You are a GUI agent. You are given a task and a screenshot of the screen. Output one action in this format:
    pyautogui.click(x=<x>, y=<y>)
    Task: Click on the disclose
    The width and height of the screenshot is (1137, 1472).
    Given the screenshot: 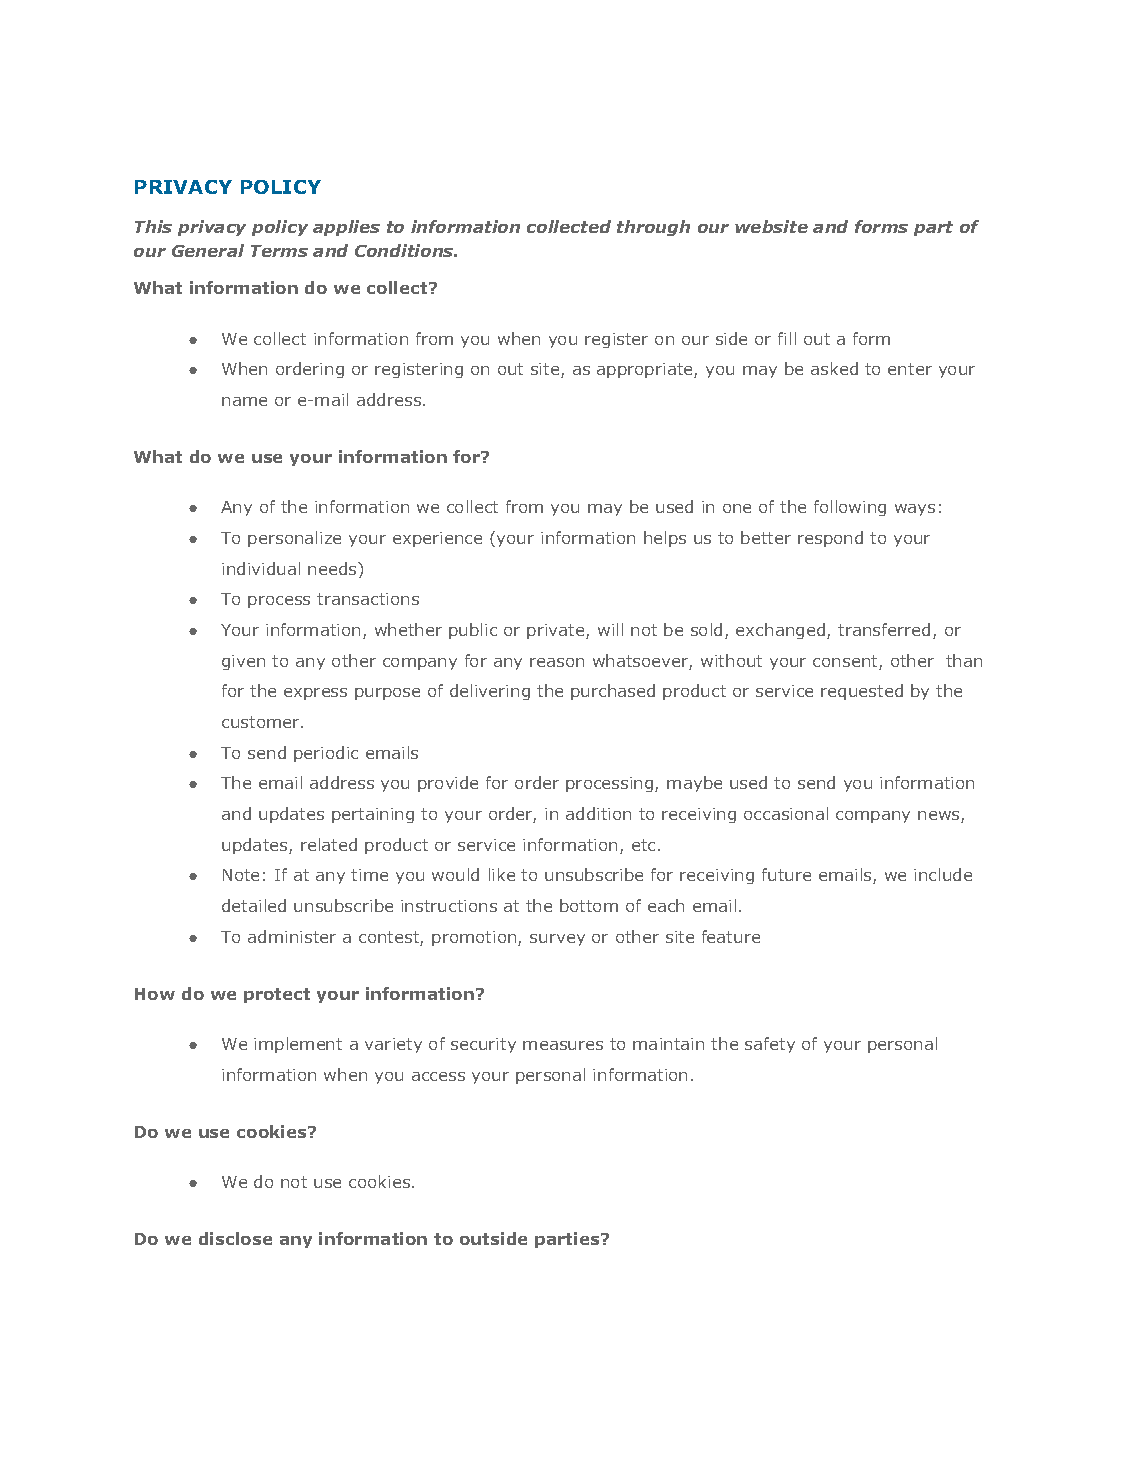 What is the action you would take?
    pyautogui.click(x=235, y=1238)
